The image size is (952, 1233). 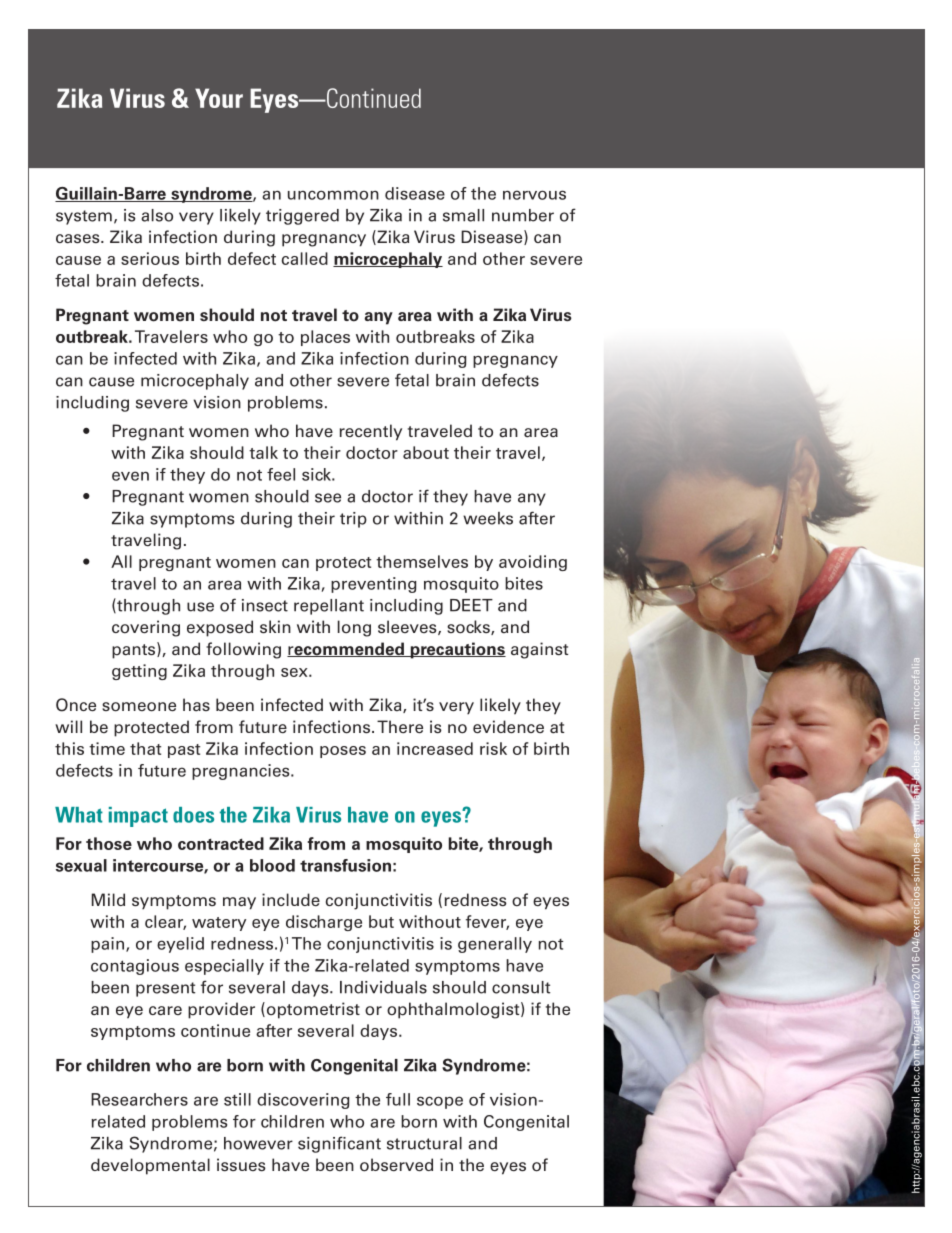 I want to click on significant, so click(x=339, y=1144).
